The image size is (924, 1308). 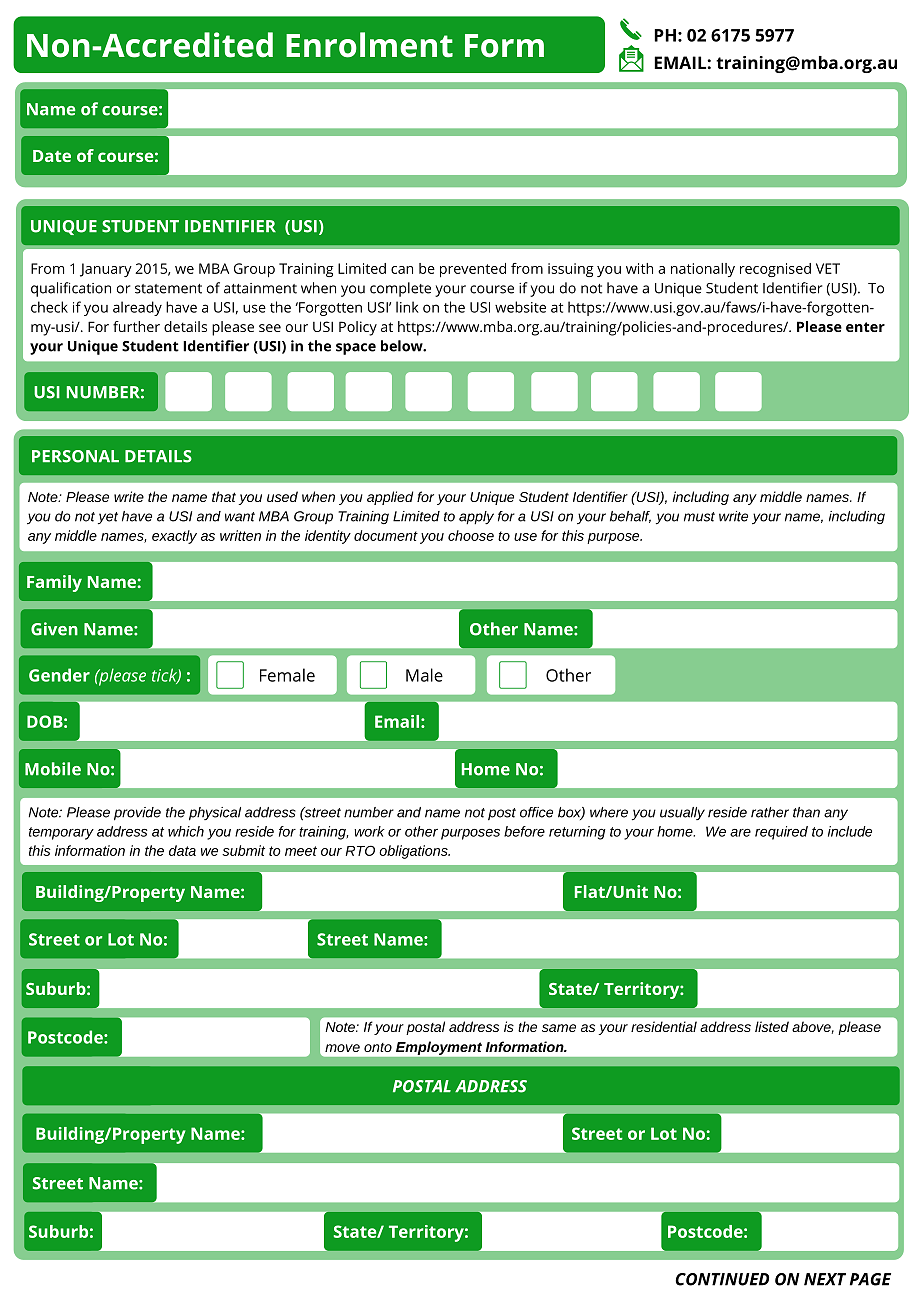 I want to click on CONTINUED, so click(x=722, y=1279).
